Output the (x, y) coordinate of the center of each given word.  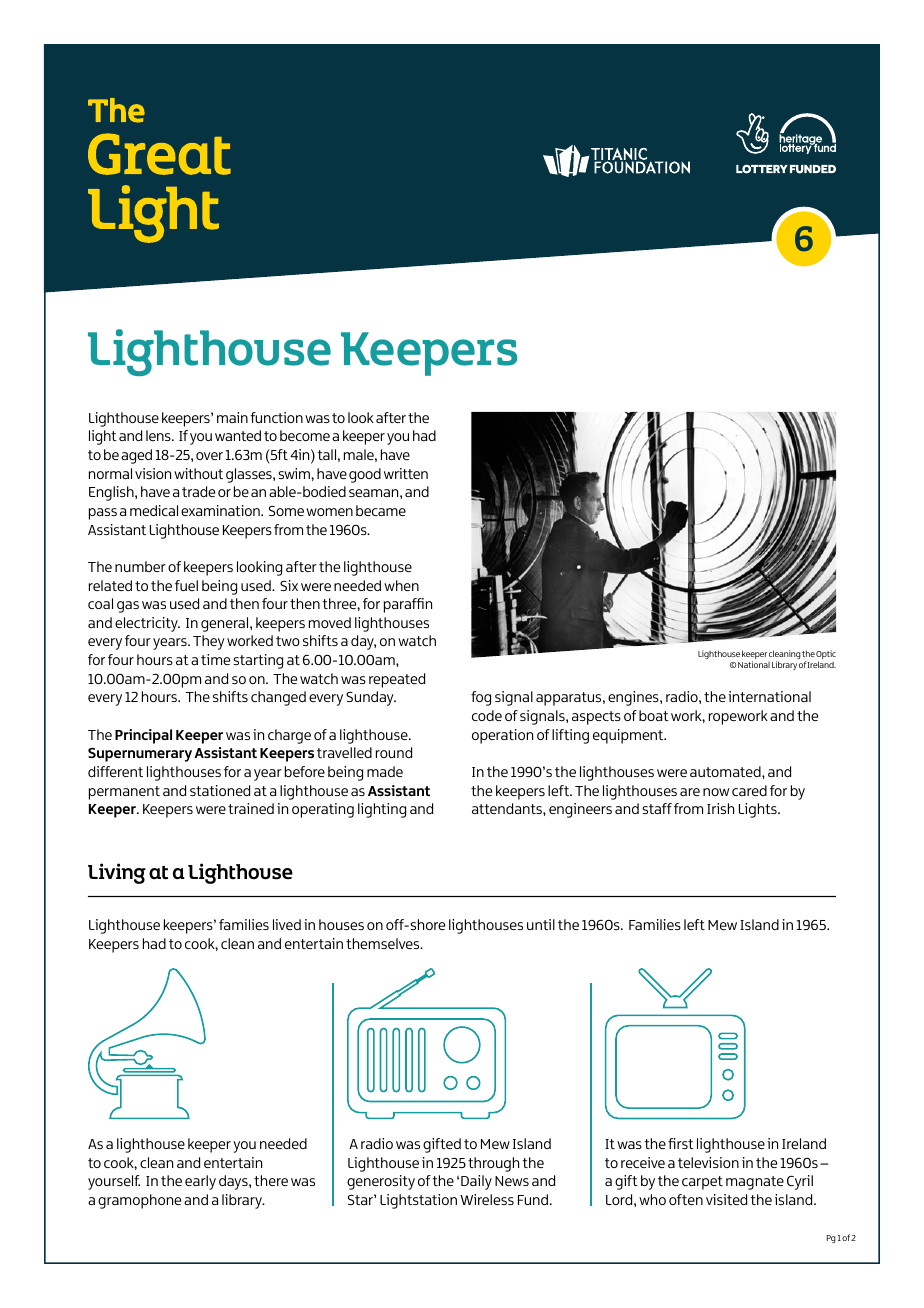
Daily (476, 1182)
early (200, 1182)
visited (726, 1199)
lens (159, 435)
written (406, 473)
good (365, 475)
